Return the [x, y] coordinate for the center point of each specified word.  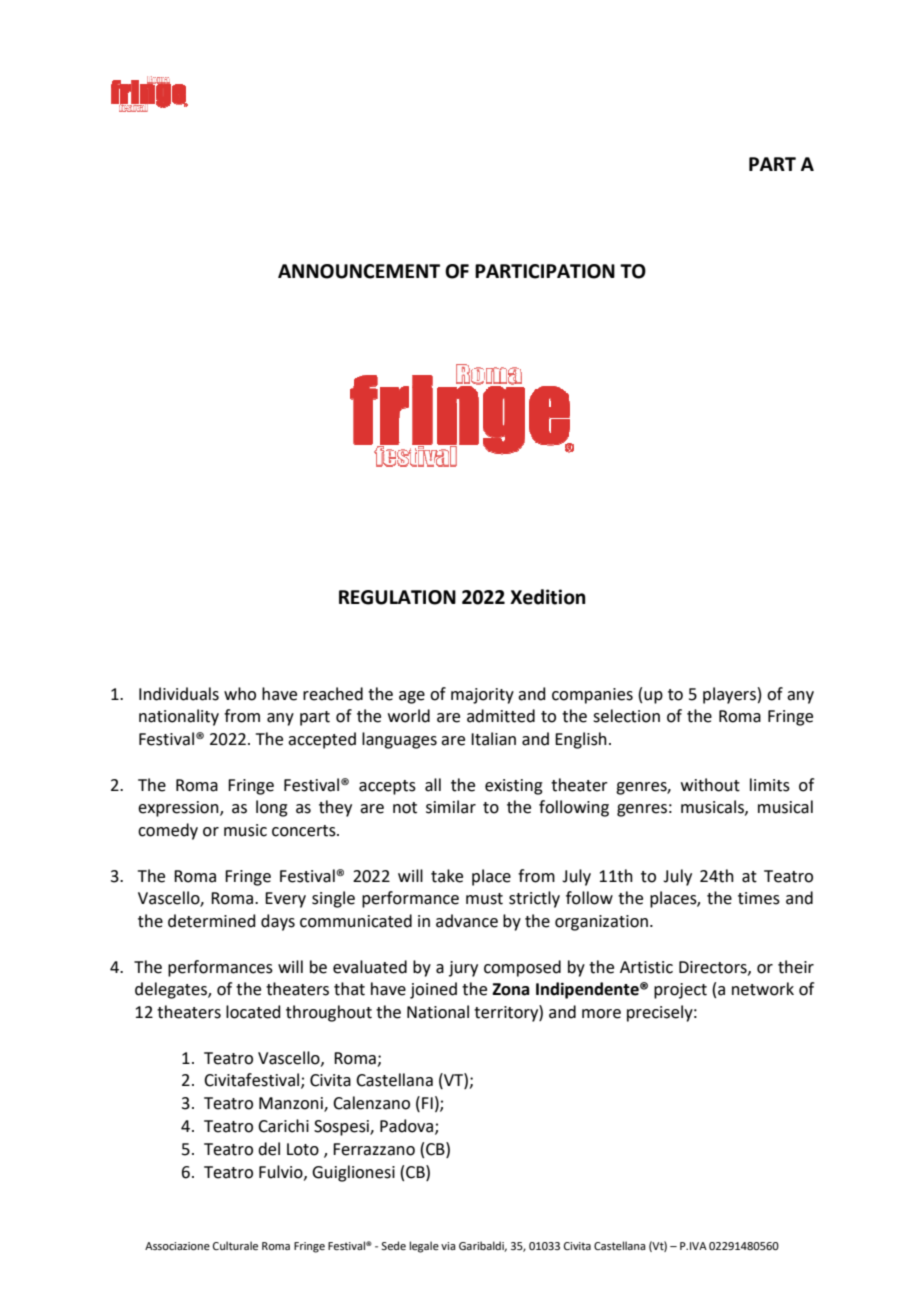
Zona [510, 989]
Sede [393, 1245]
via [448, 1246]
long [272, 808]
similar [451, 807]
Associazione [177, 1246]
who [240, 694]
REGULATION [397, 597]
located [253, 1012]
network [763, 989]
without [710, 785]
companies [592, 696]
